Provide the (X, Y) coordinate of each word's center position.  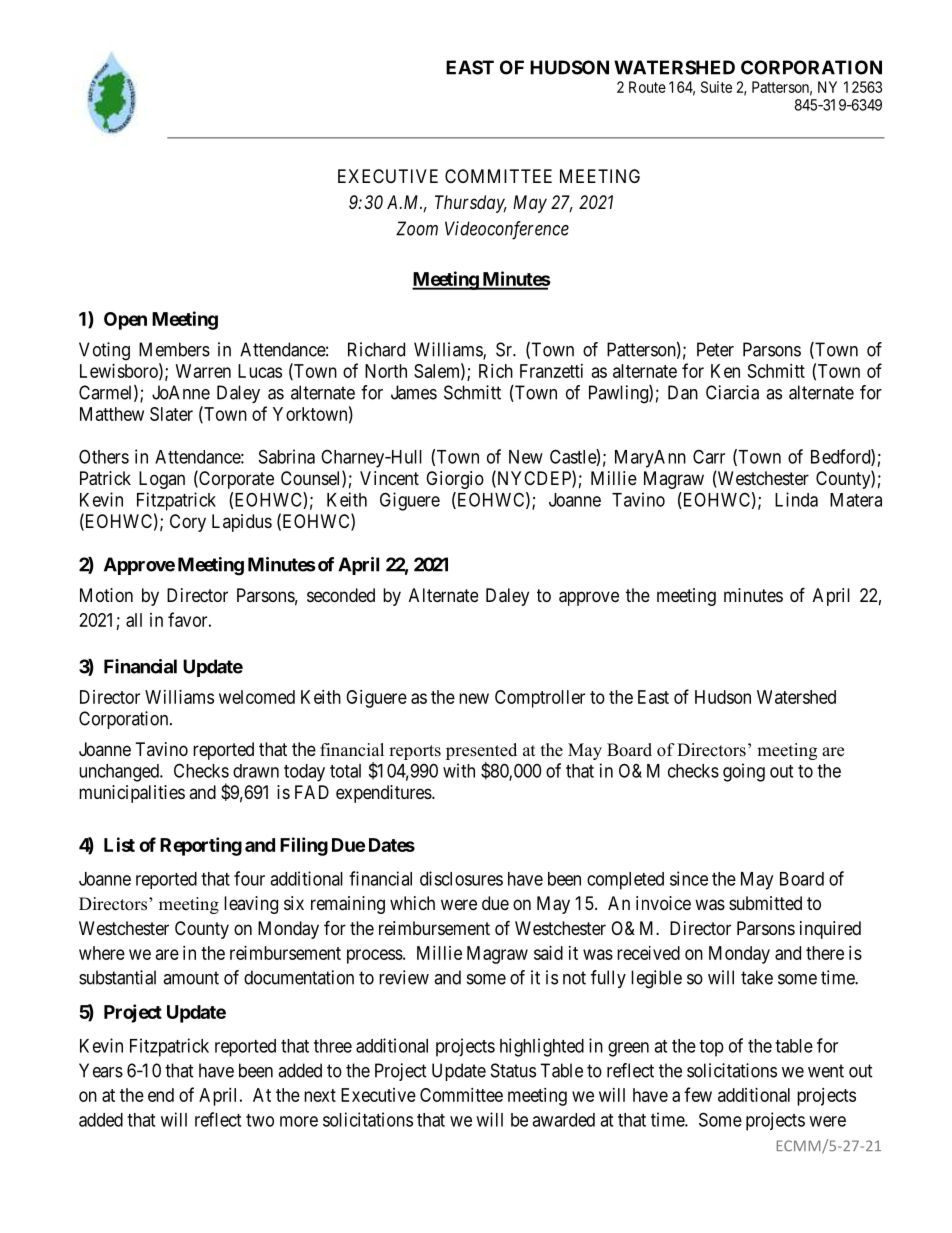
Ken (725, 371)
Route (647, 87)
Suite (716, 87)
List (119, 844)
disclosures (461, 878)
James (414, 392)
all (134, 620)
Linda (796, 499)
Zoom (417, 228)
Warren (203, 371)
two (260, 1120)
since (689, 878)
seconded (341, 595)
